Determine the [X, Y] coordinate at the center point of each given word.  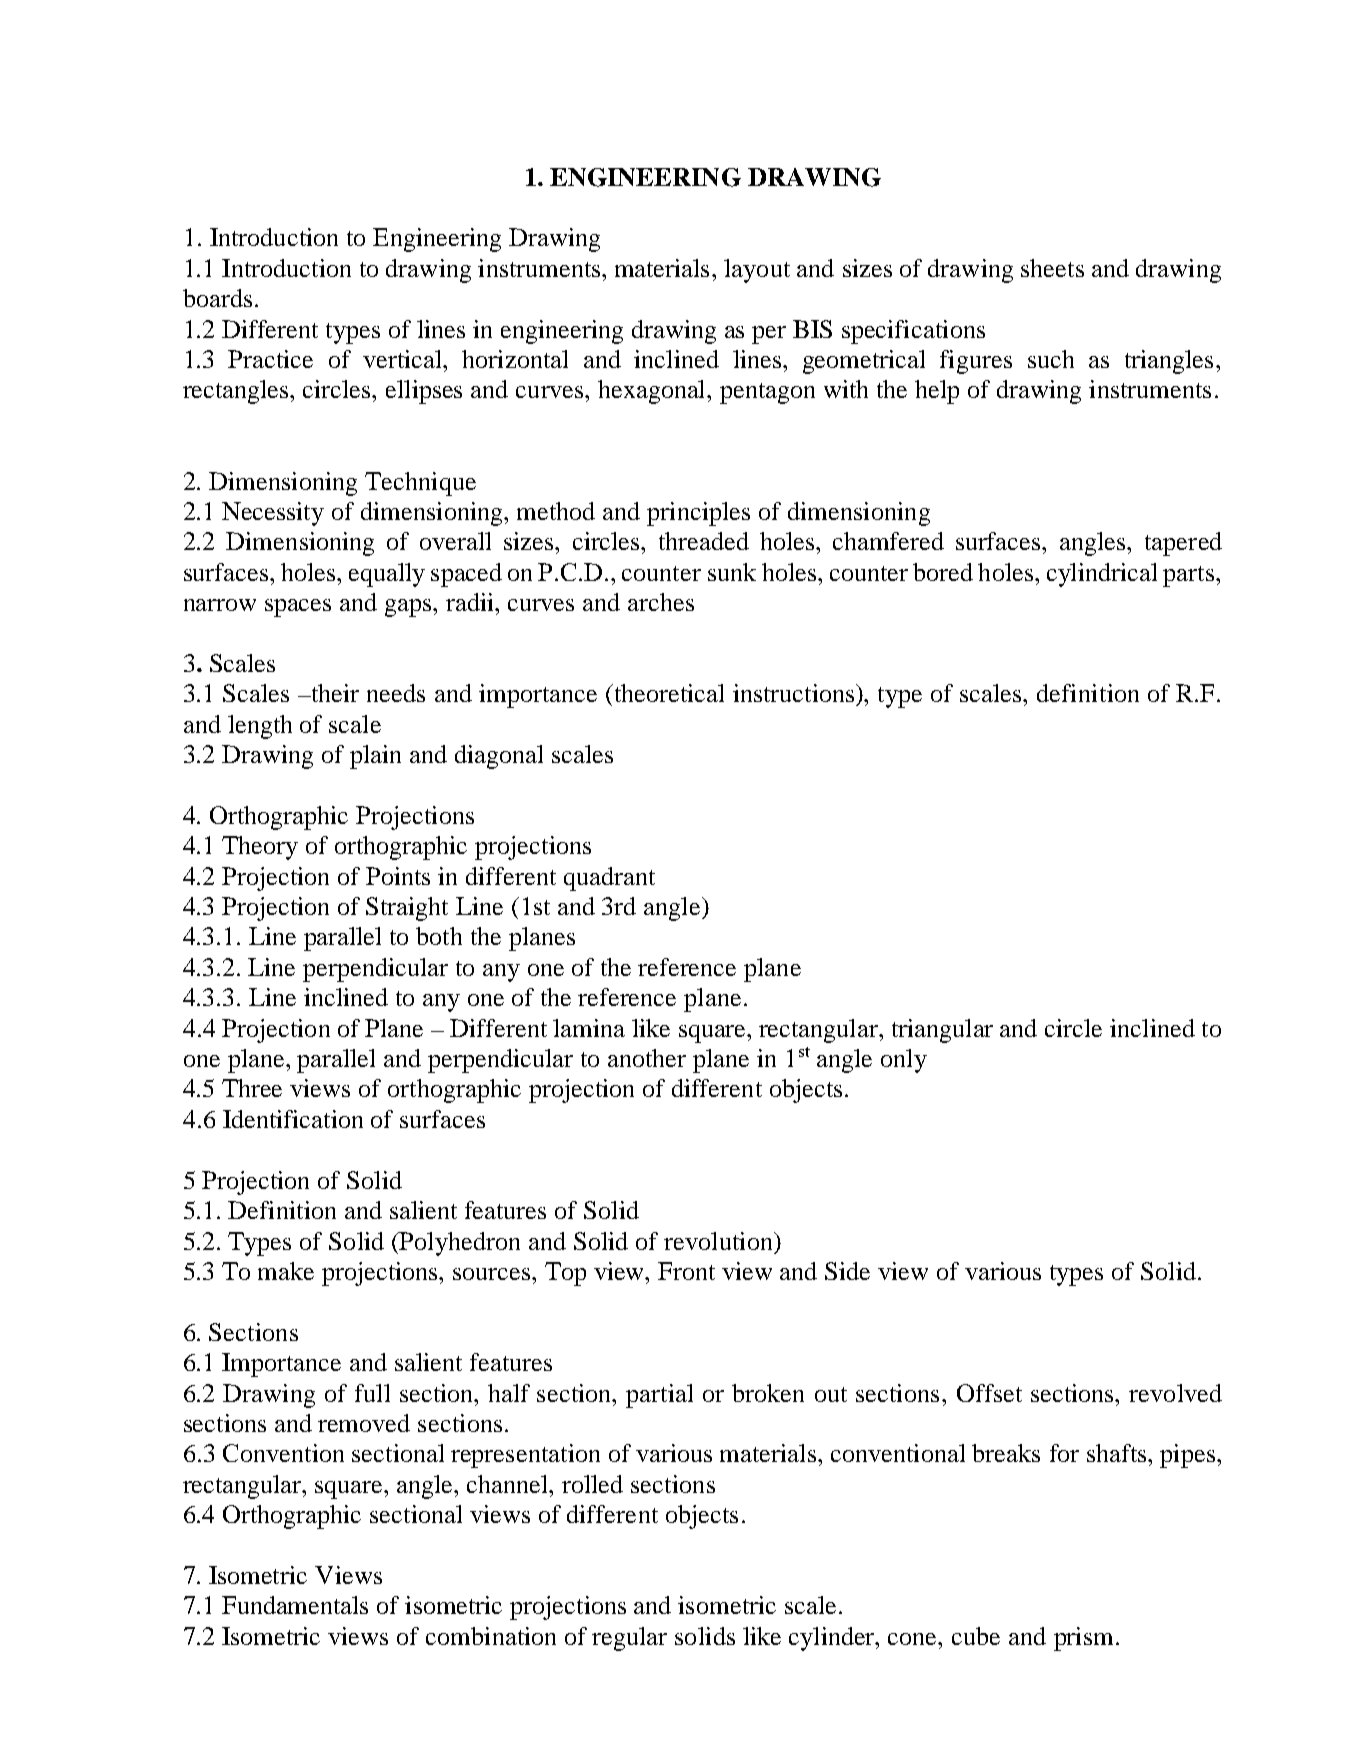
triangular [942, 1031]
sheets [1052, 268]
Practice [270, 359]
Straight [407, 909]
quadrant [609, 879]
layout [757, 271]
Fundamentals [295, 1605]
